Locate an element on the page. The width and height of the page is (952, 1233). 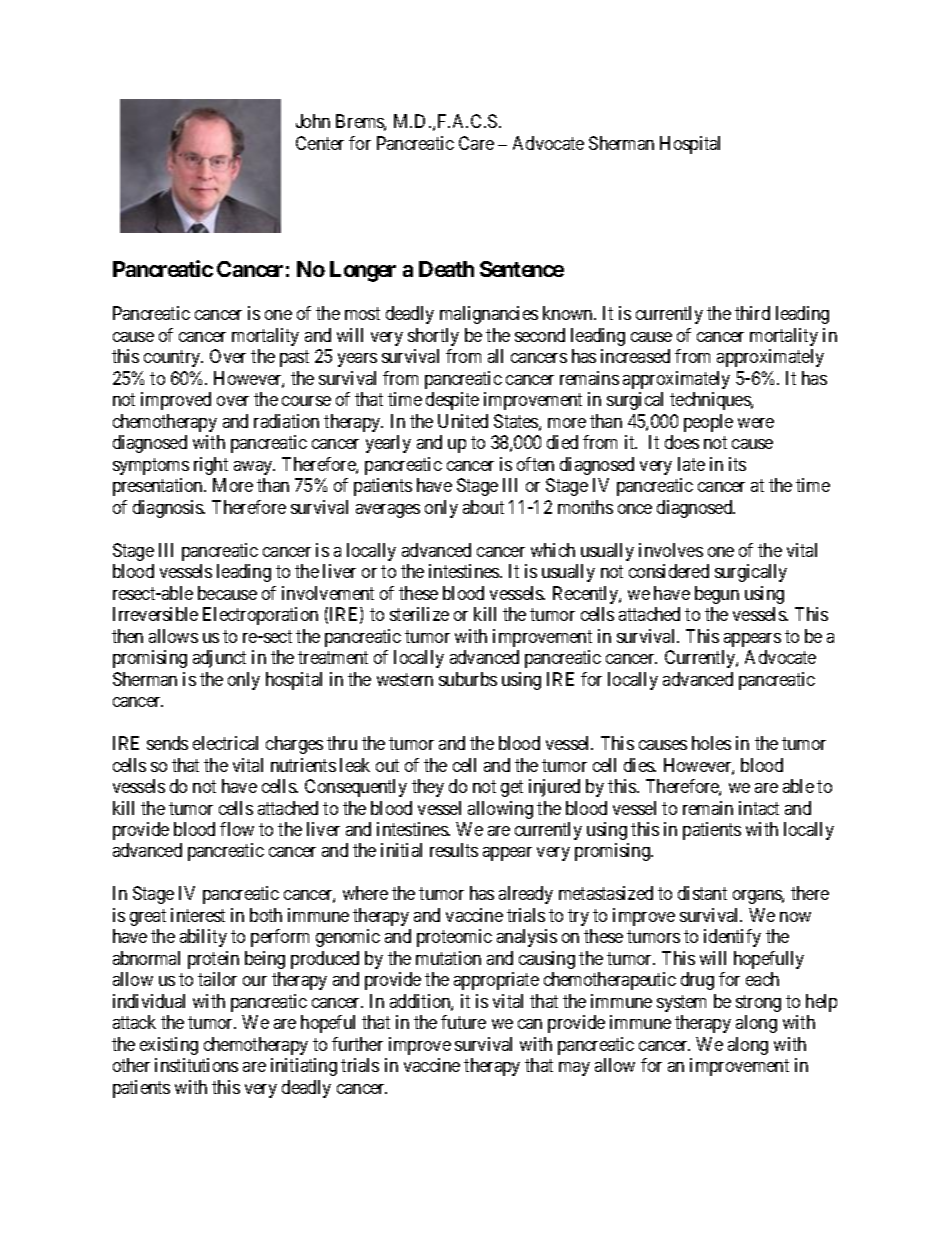
future is located at coordinates (463, 1022).
